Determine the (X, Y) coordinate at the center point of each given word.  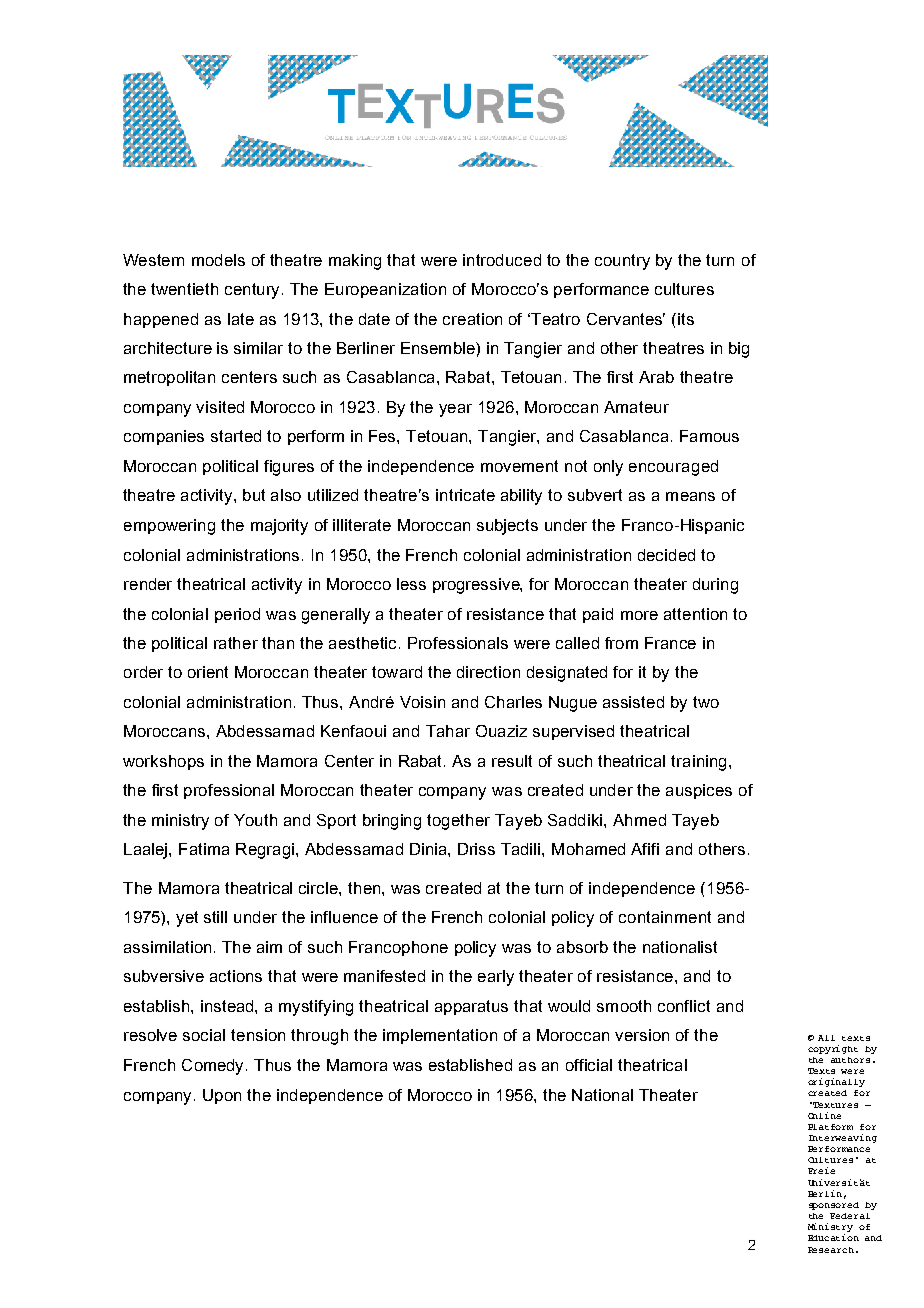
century (254, 291)
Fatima (204, 849)
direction (488, 672)
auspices (699, 791)
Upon (222, 1096)
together (458, 822)
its (686, 319)
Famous (709, 436)
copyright (833, 1049)
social (204, 1035)
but (254, 495)
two (706, 702)
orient (208, 672)
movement (519, 466)
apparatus (471, 1007)
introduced (502, 260)
